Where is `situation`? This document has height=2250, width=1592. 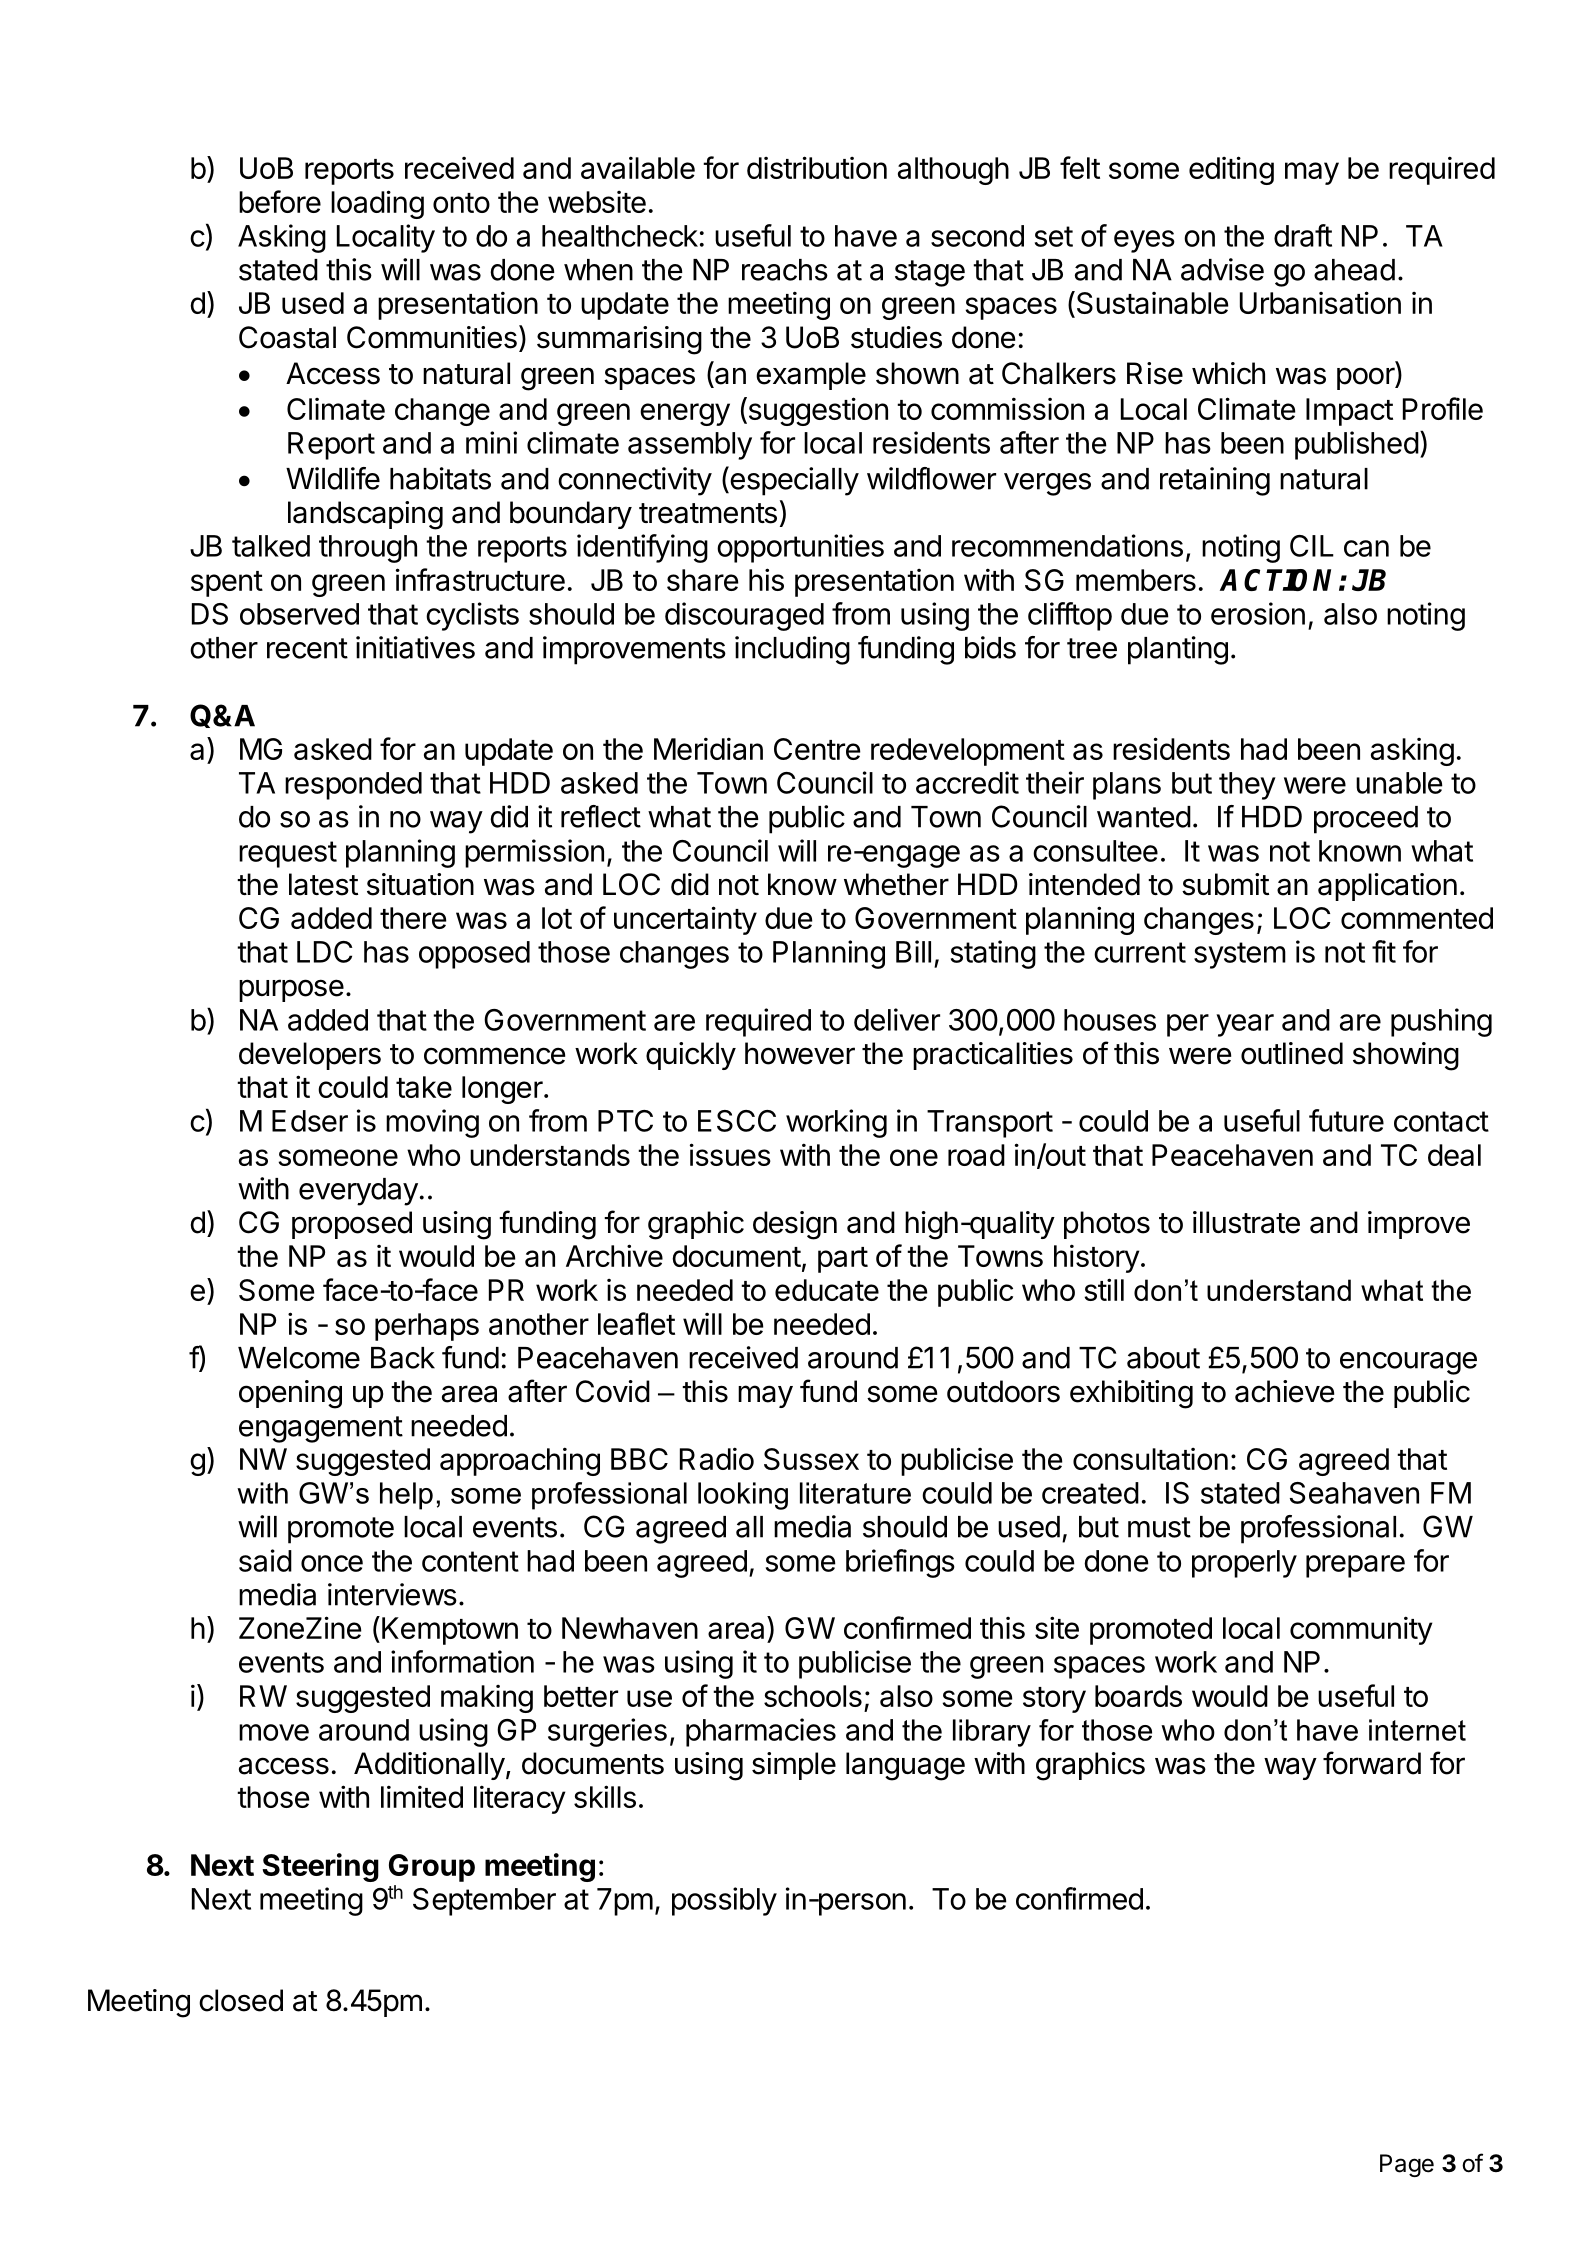 situation is located at coordinates (420, 884).
